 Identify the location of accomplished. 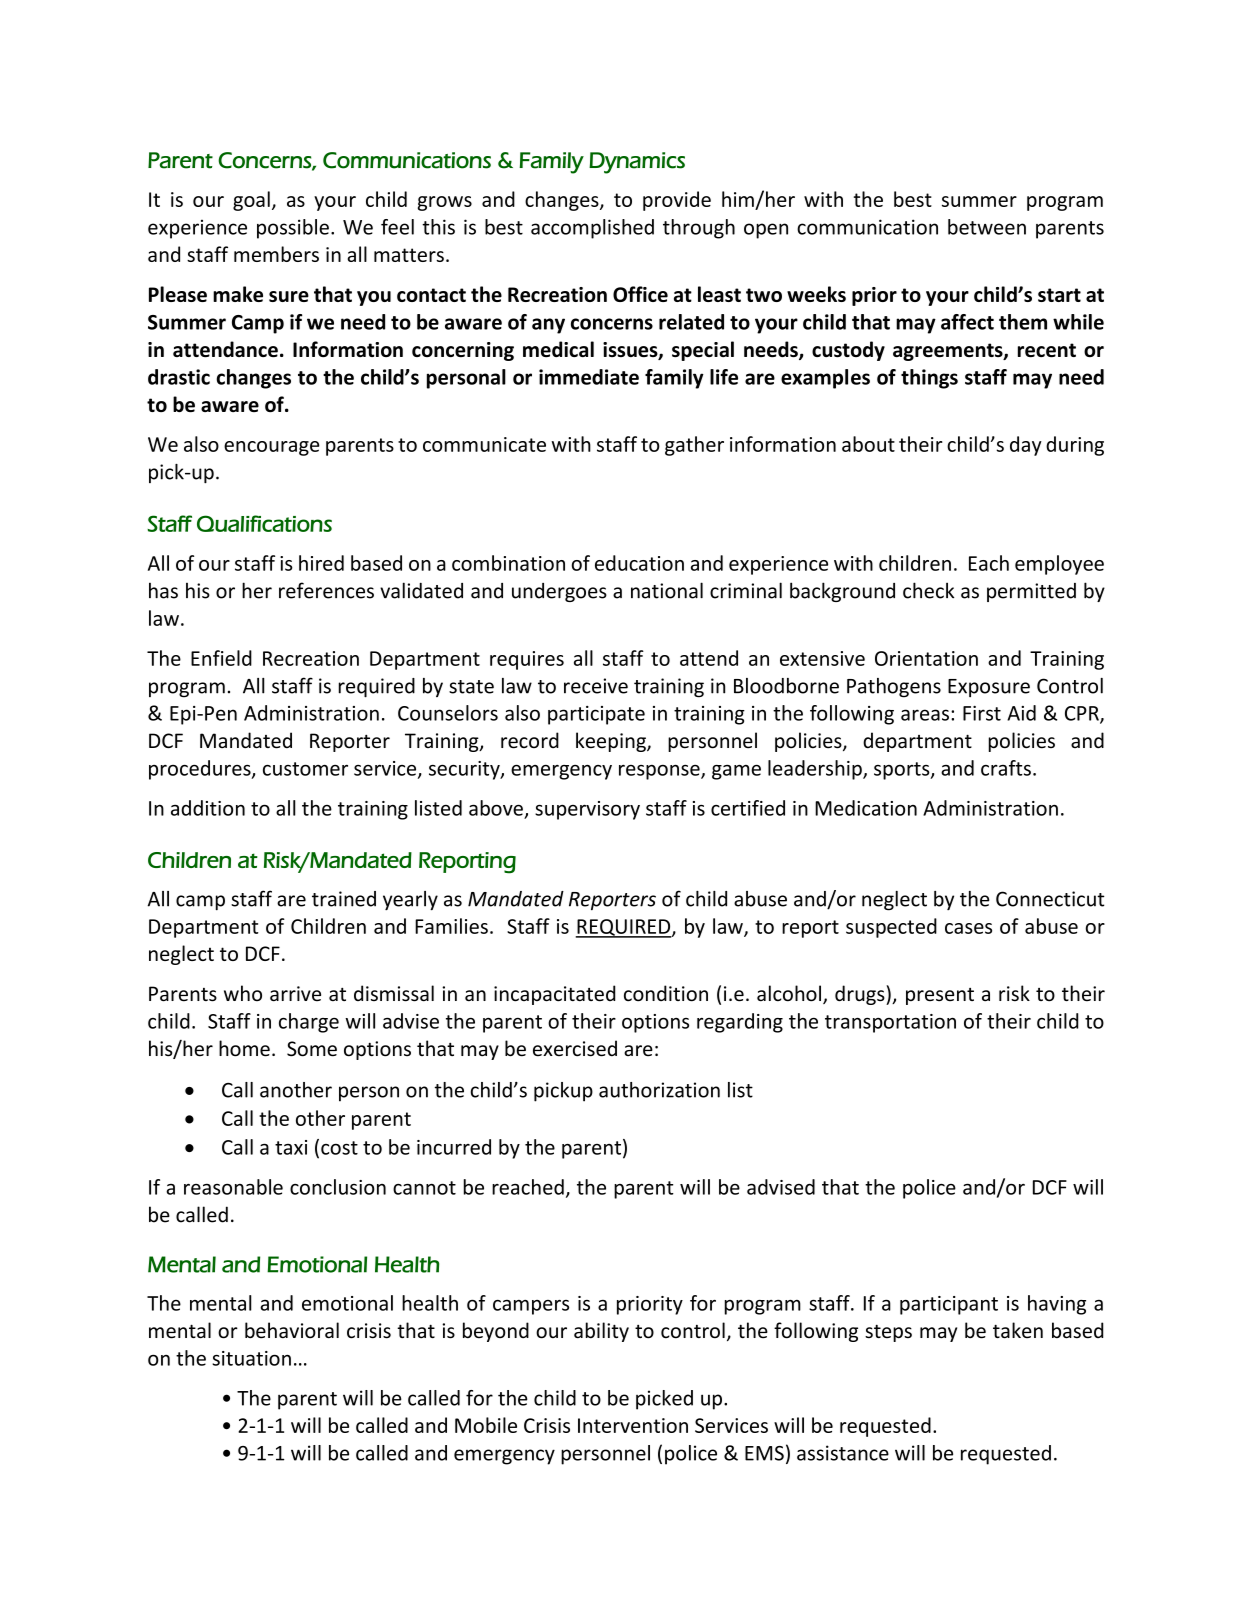
(592, 229).
